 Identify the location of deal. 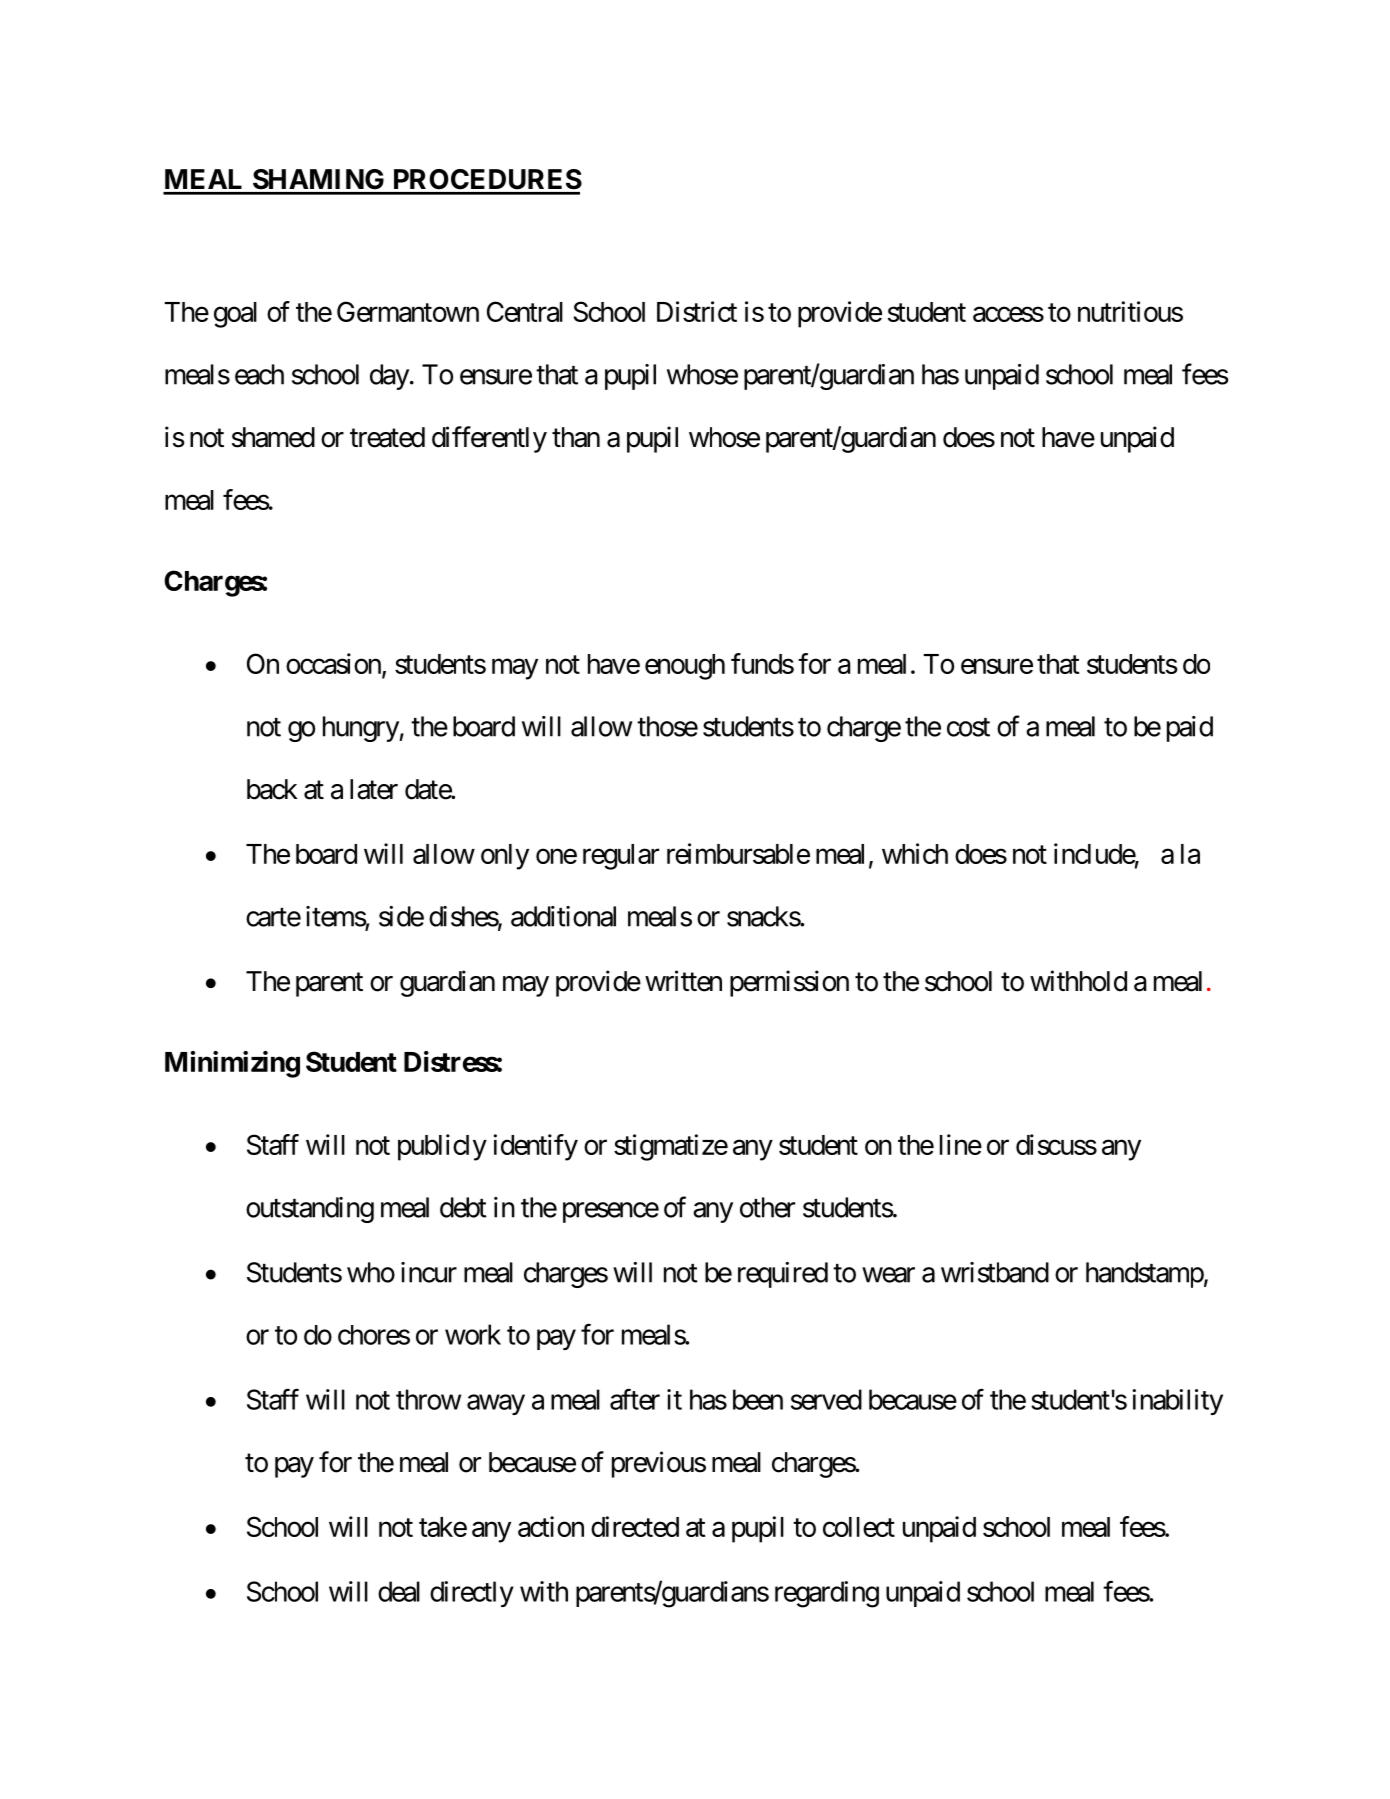
(399, 1591).
